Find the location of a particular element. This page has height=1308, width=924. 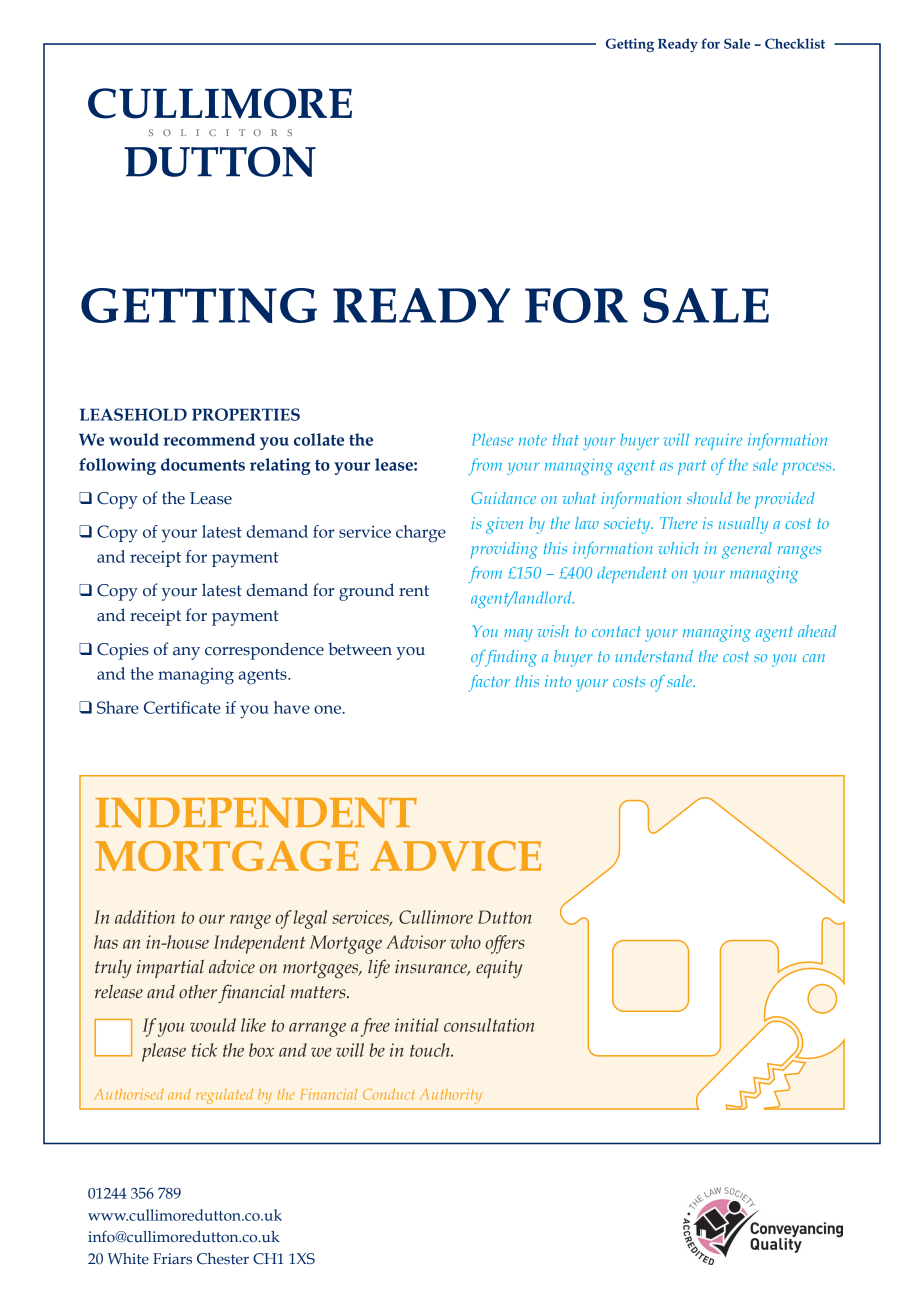

factor is located at coordinates (489, 683).
